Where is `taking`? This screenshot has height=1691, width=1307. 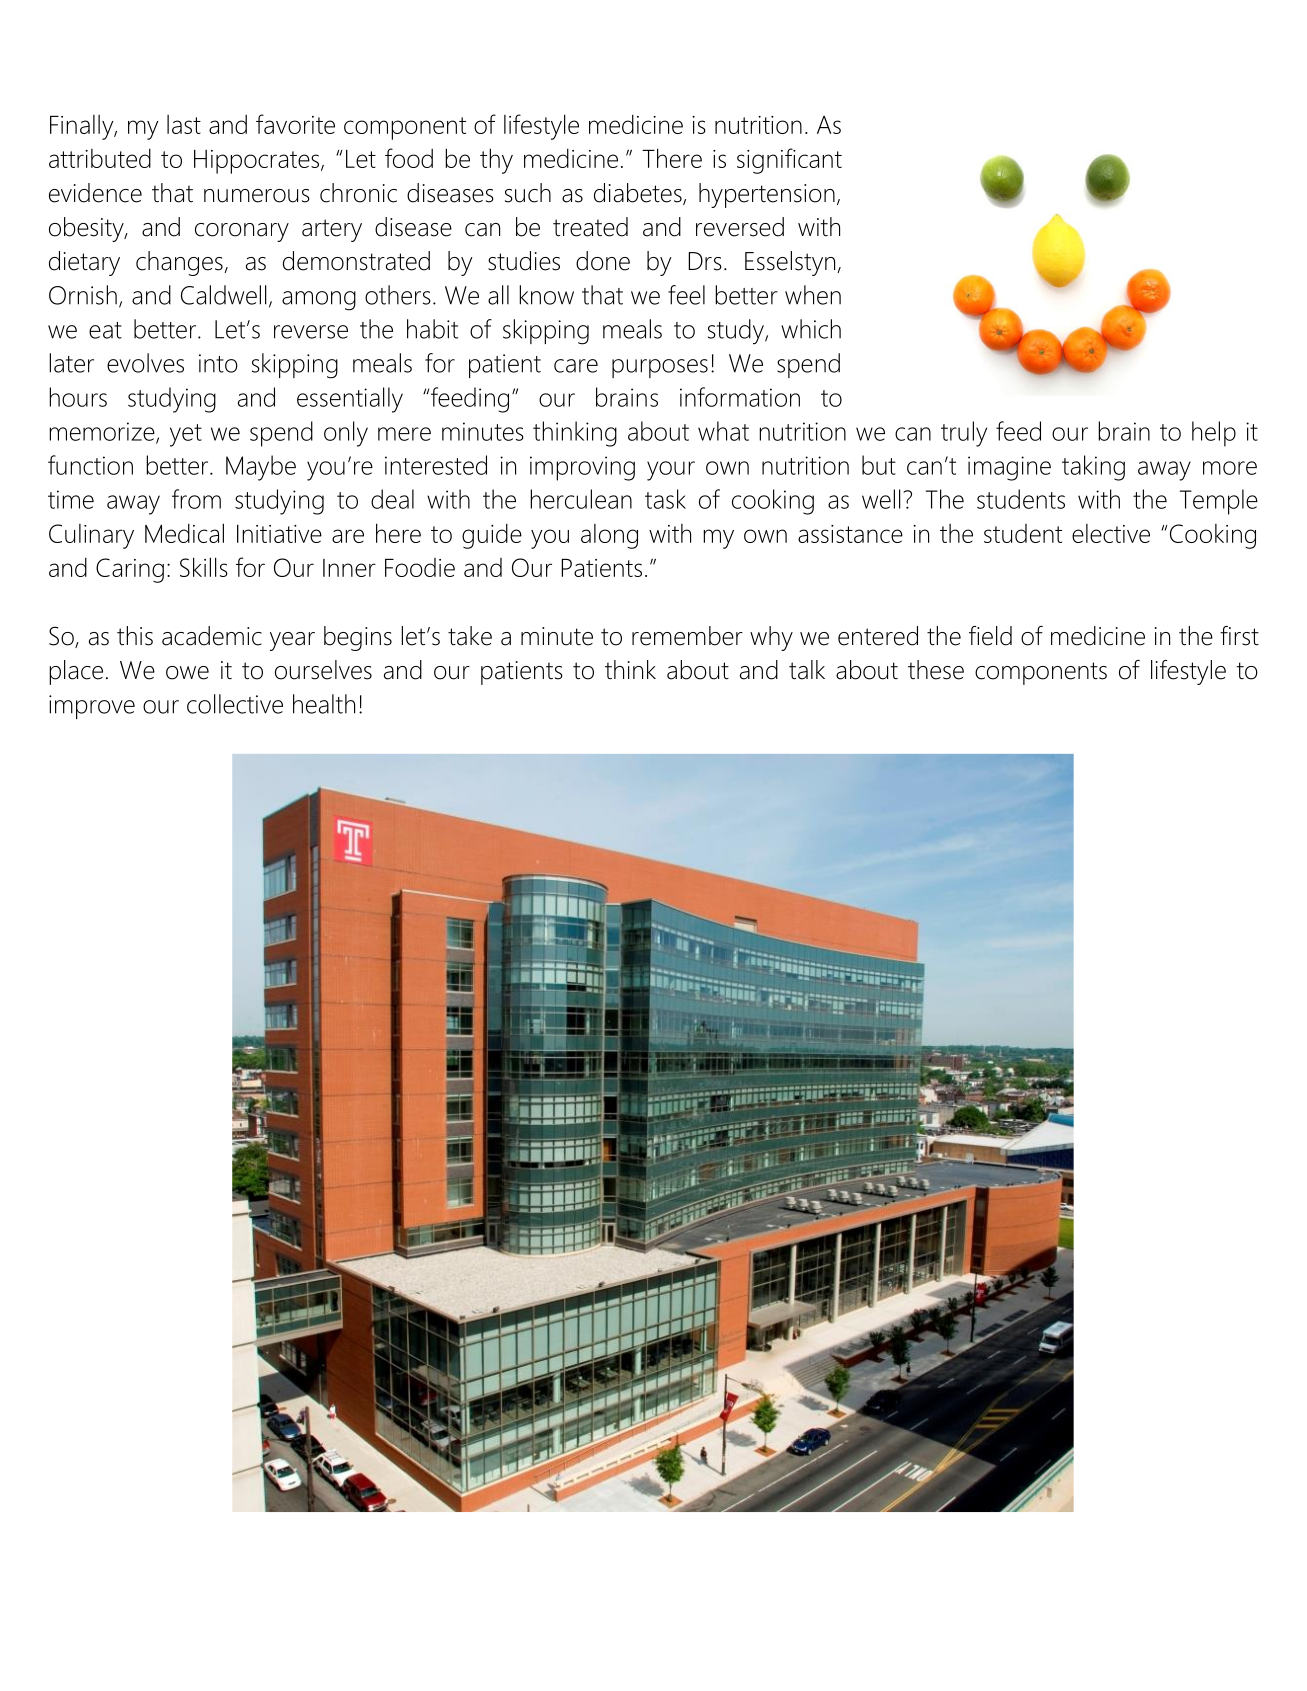
taking is located at coordinates (1093, 468).
